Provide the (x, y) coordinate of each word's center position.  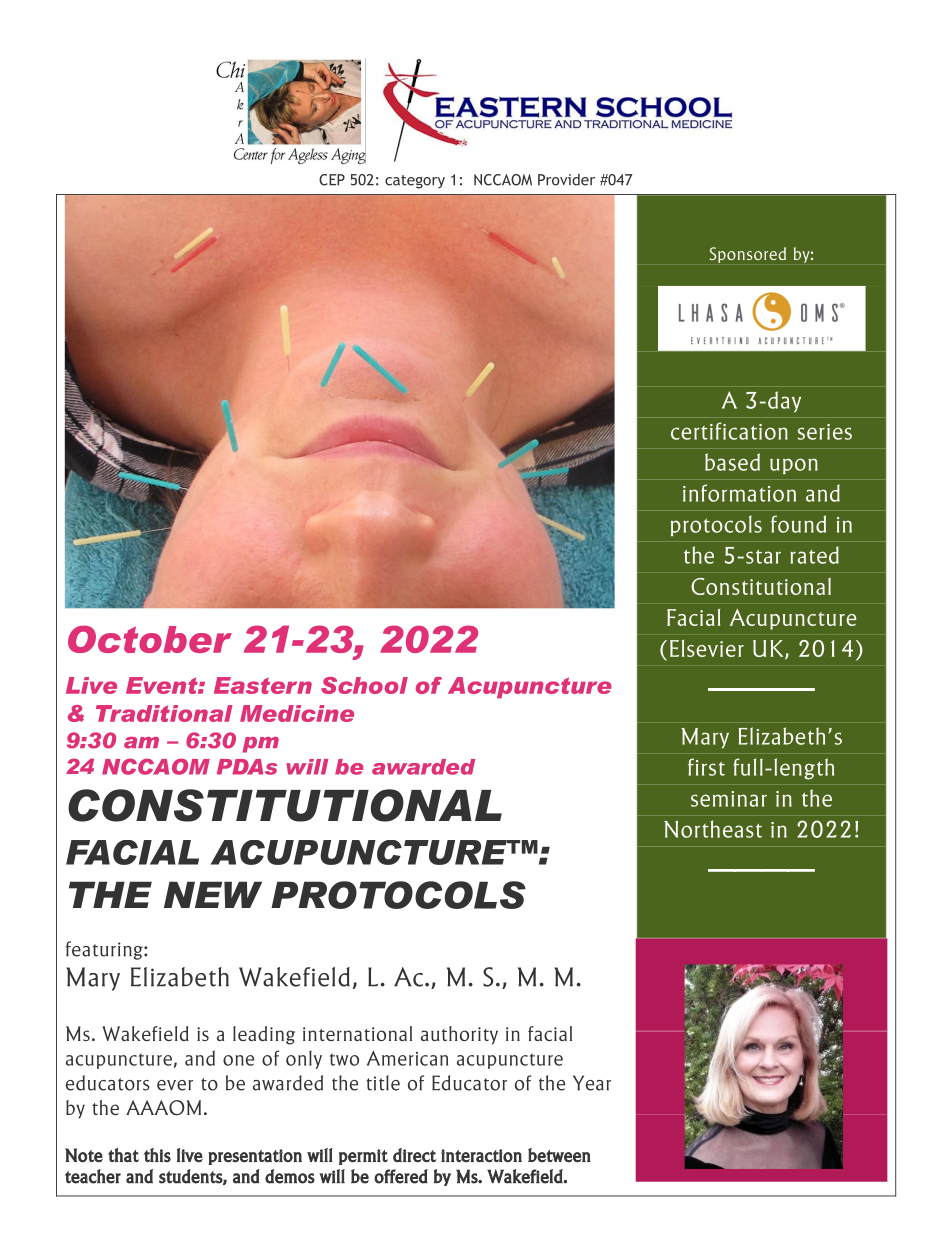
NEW (213, 894)
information (739, 493)
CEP (332, 180)
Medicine (297, 713)
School (364, 685)
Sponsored (748, 255)
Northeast (713, 829)
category (415, 182)
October (150, 639)
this (157, 1155)
